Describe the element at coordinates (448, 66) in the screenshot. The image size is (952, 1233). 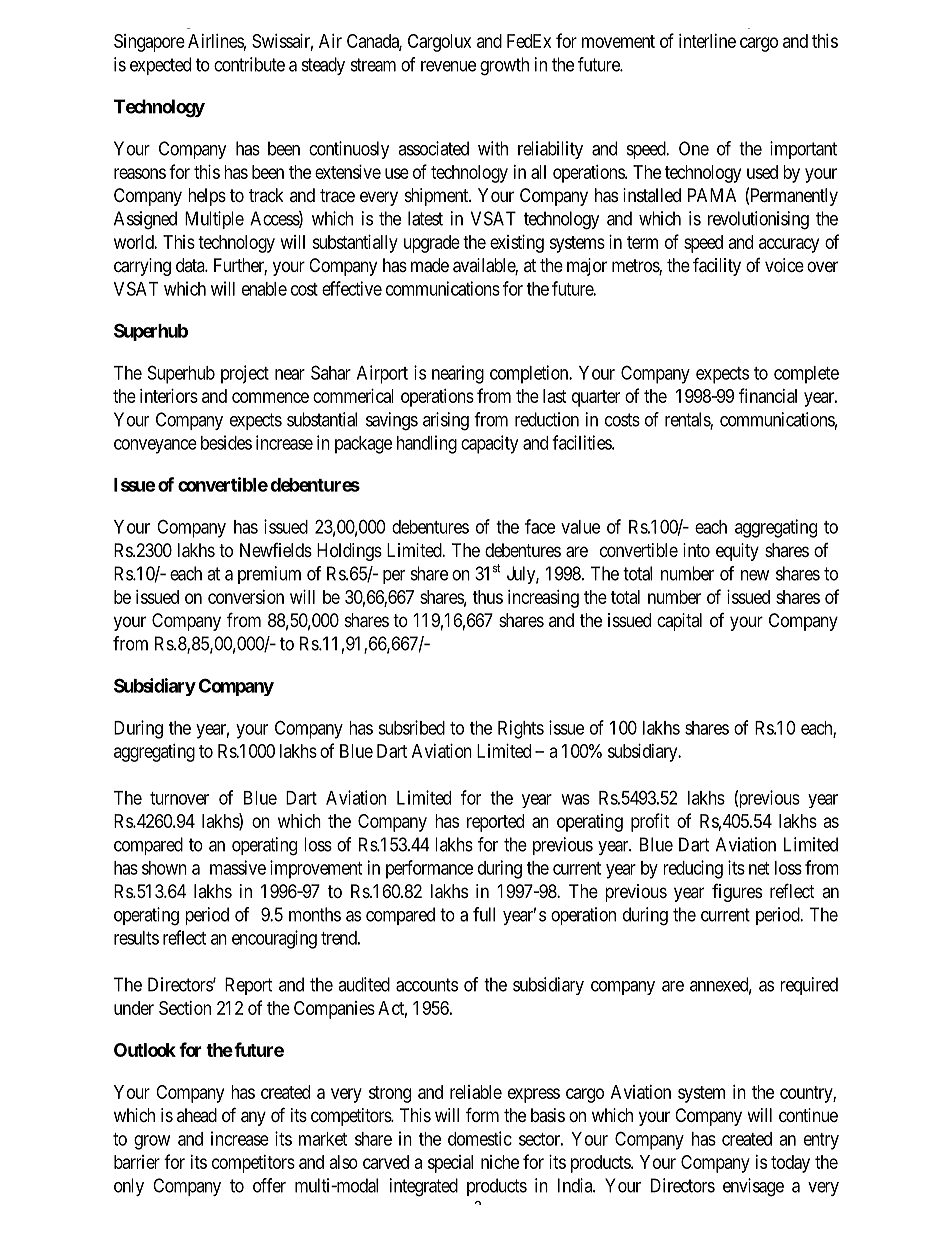
I see `revenue` at that location.
